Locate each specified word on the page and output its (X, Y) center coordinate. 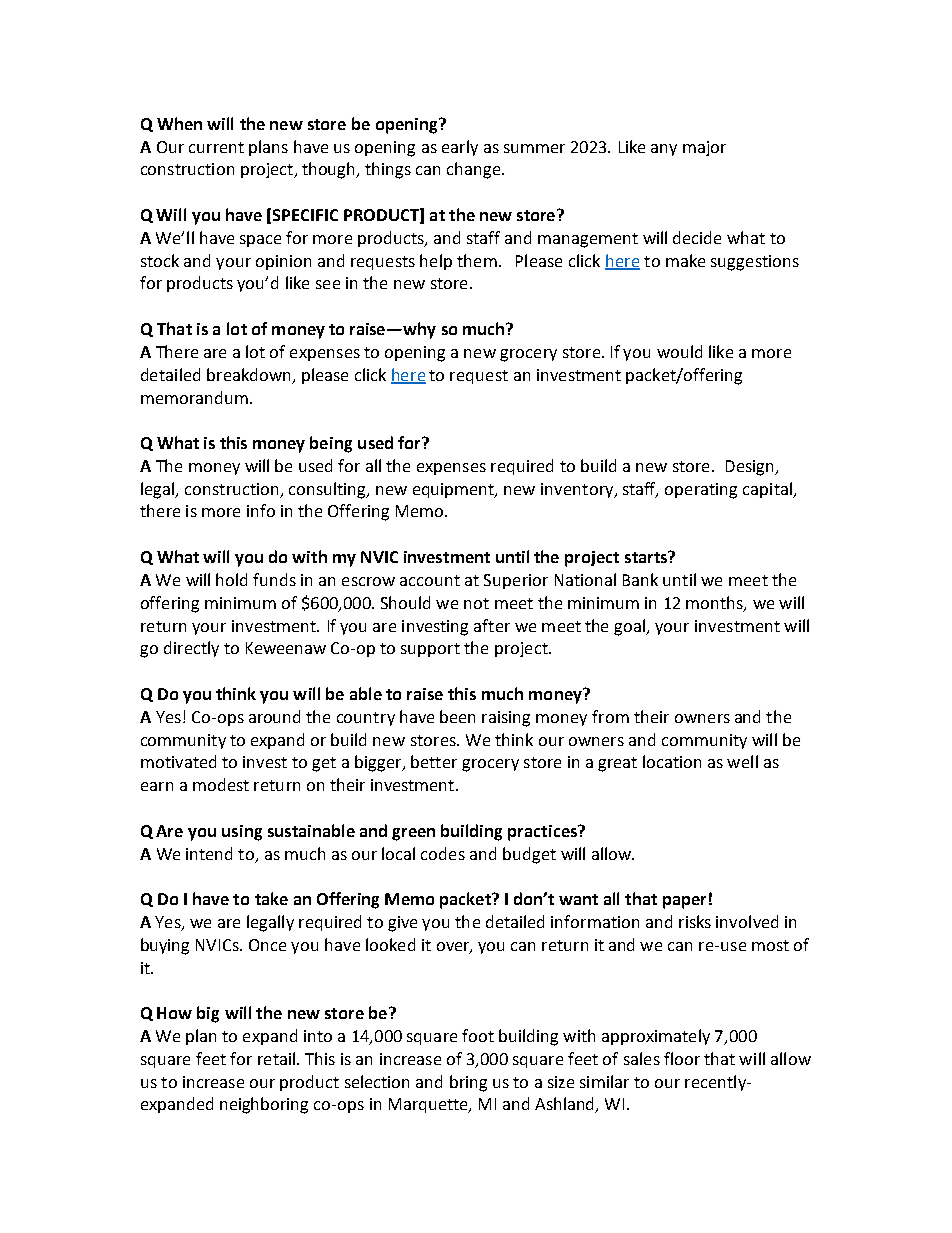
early (460, 148)
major (704, 148)
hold (231, 579)
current (216, 147)
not (476, 603)
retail (276, 1058)
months (715, 603)
